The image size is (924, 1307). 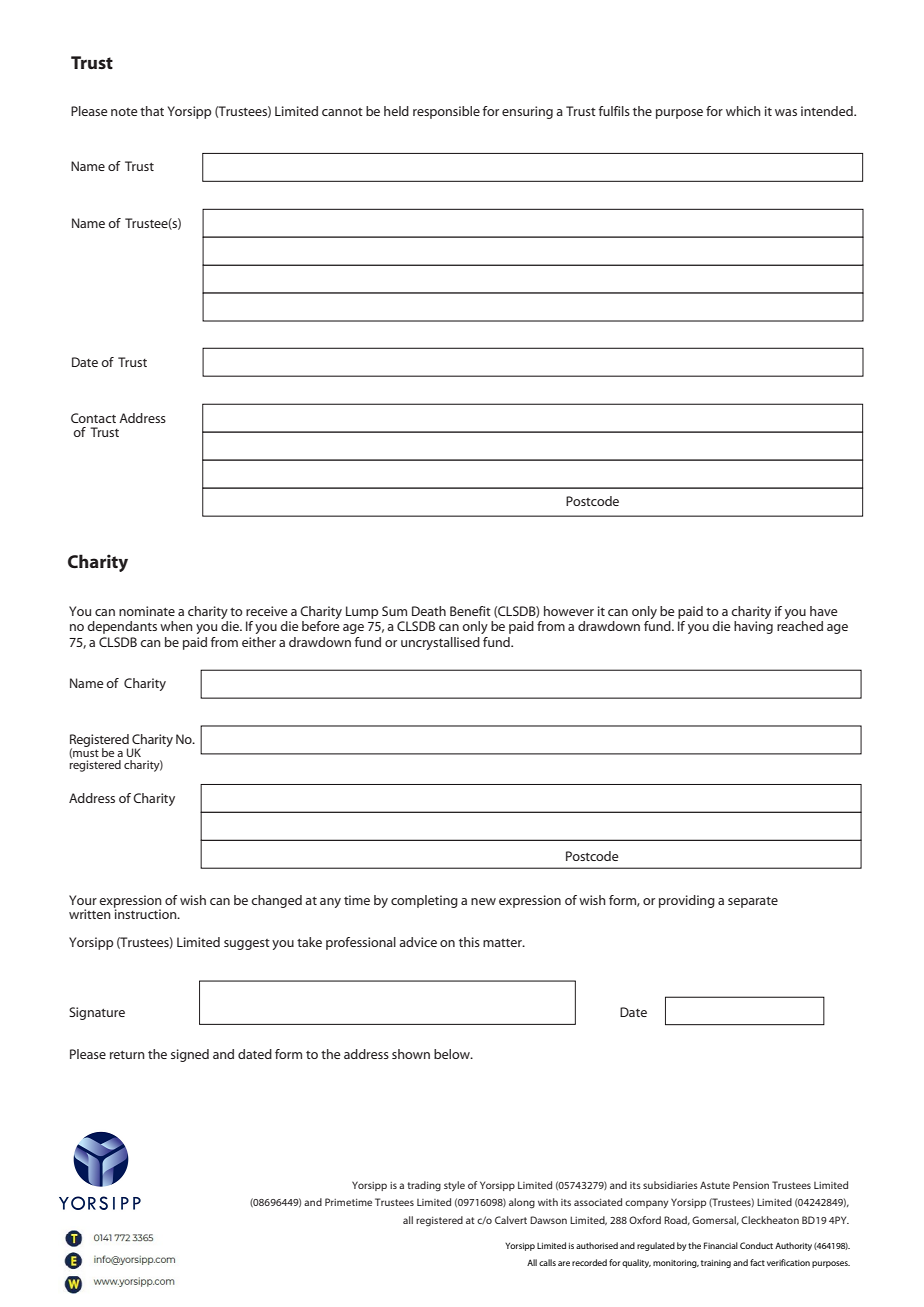 What do you see at coordinates (152, 111) in the page?
I see `that` at bounding box center [152, 111].
